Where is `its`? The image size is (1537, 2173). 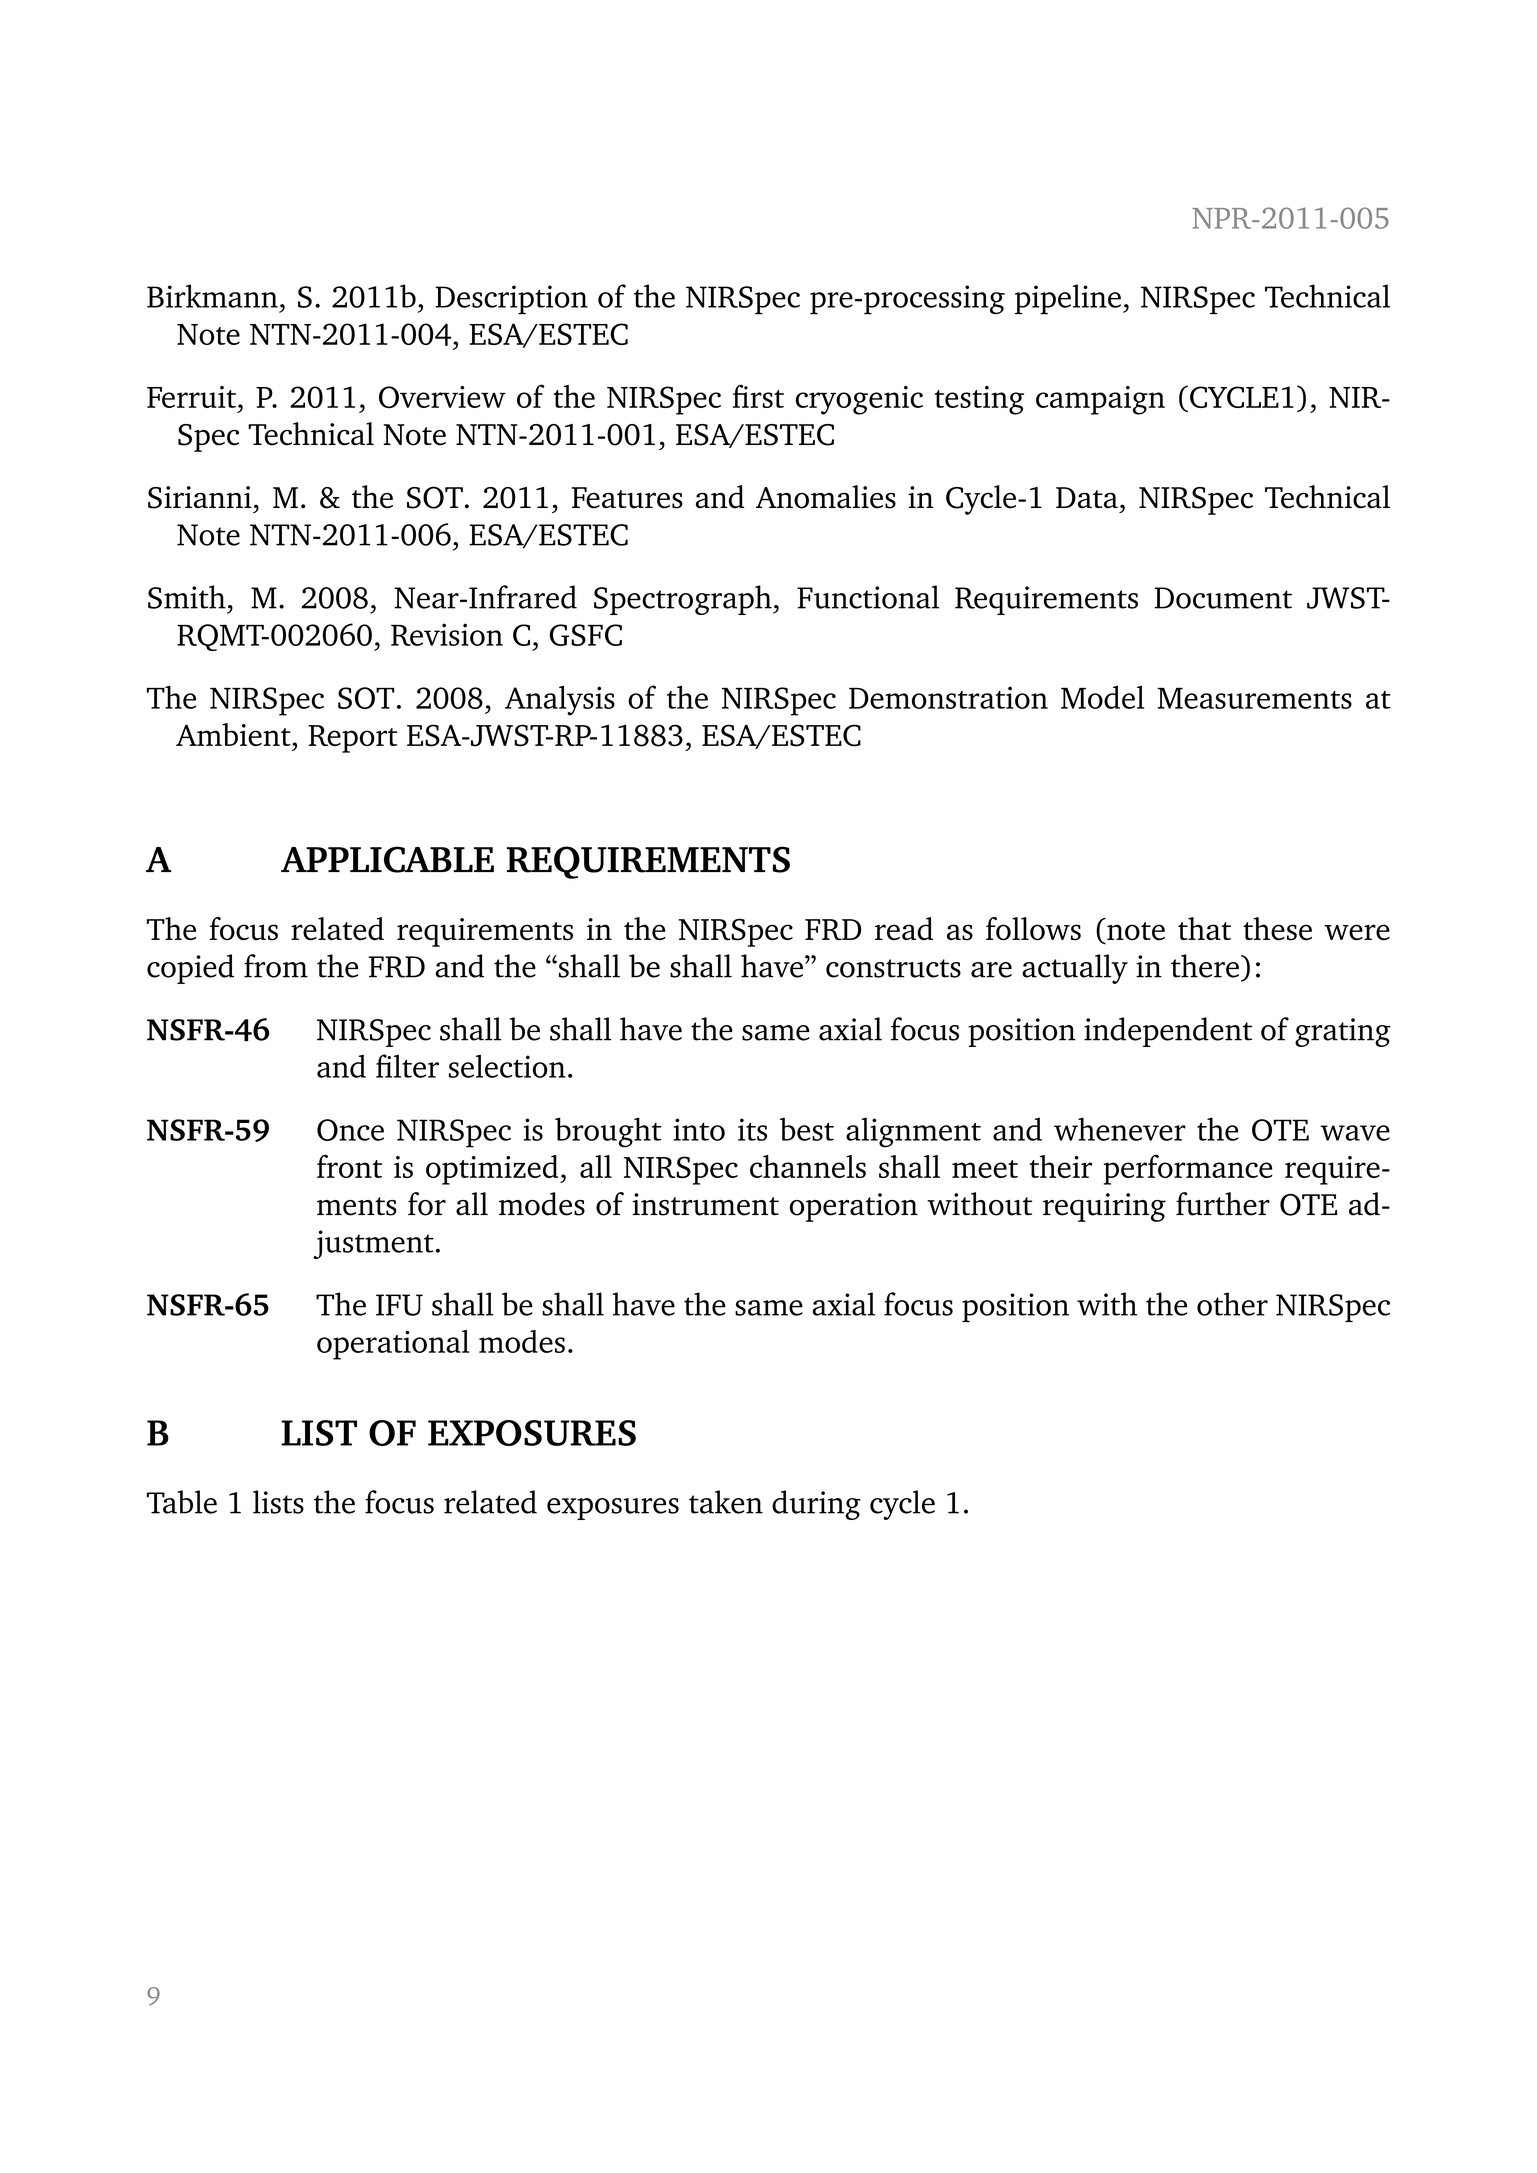 its is located at coordinates (752, 1129).
